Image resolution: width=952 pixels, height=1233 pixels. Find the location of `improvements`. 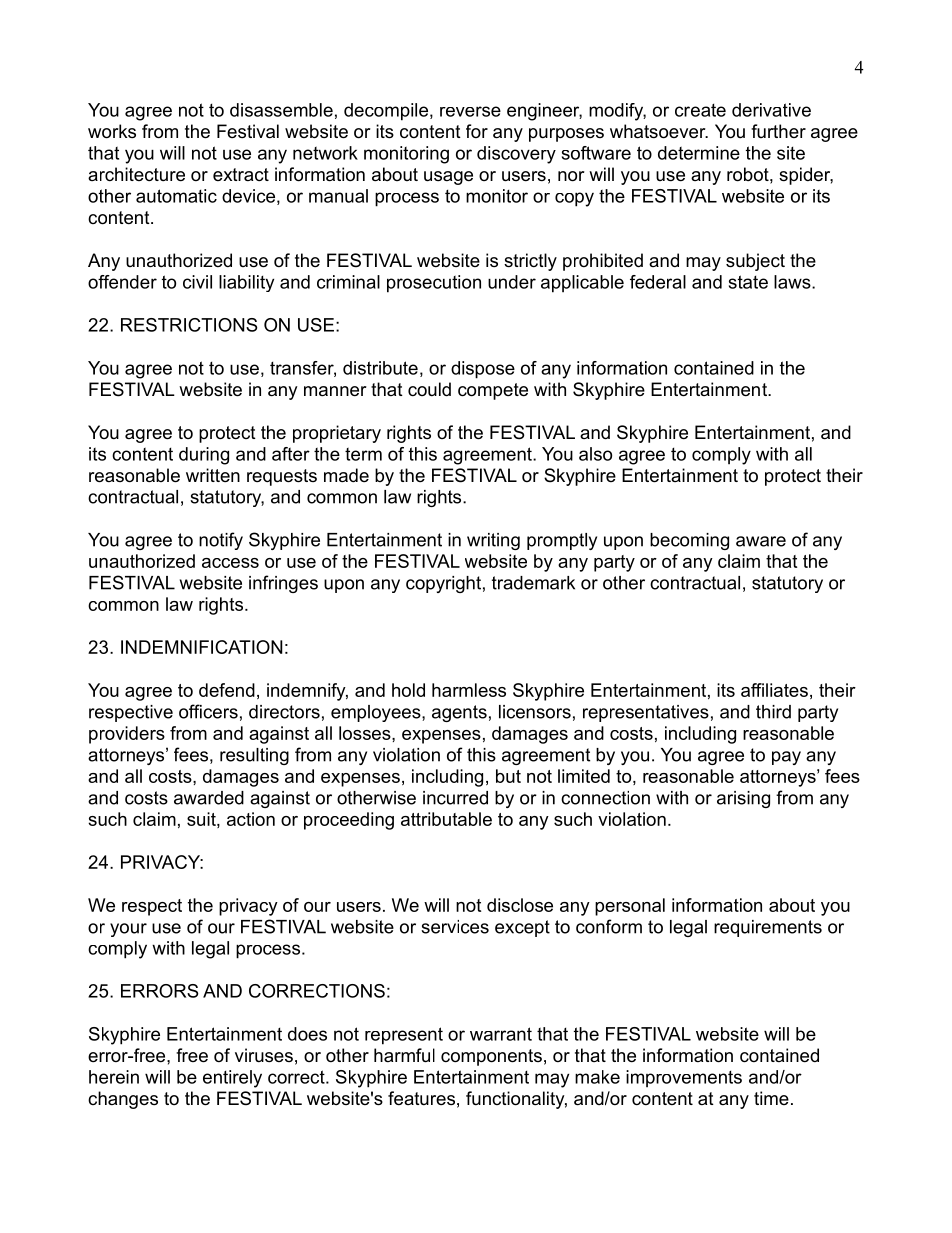

improvements is located at coordinates (684, 1079).
